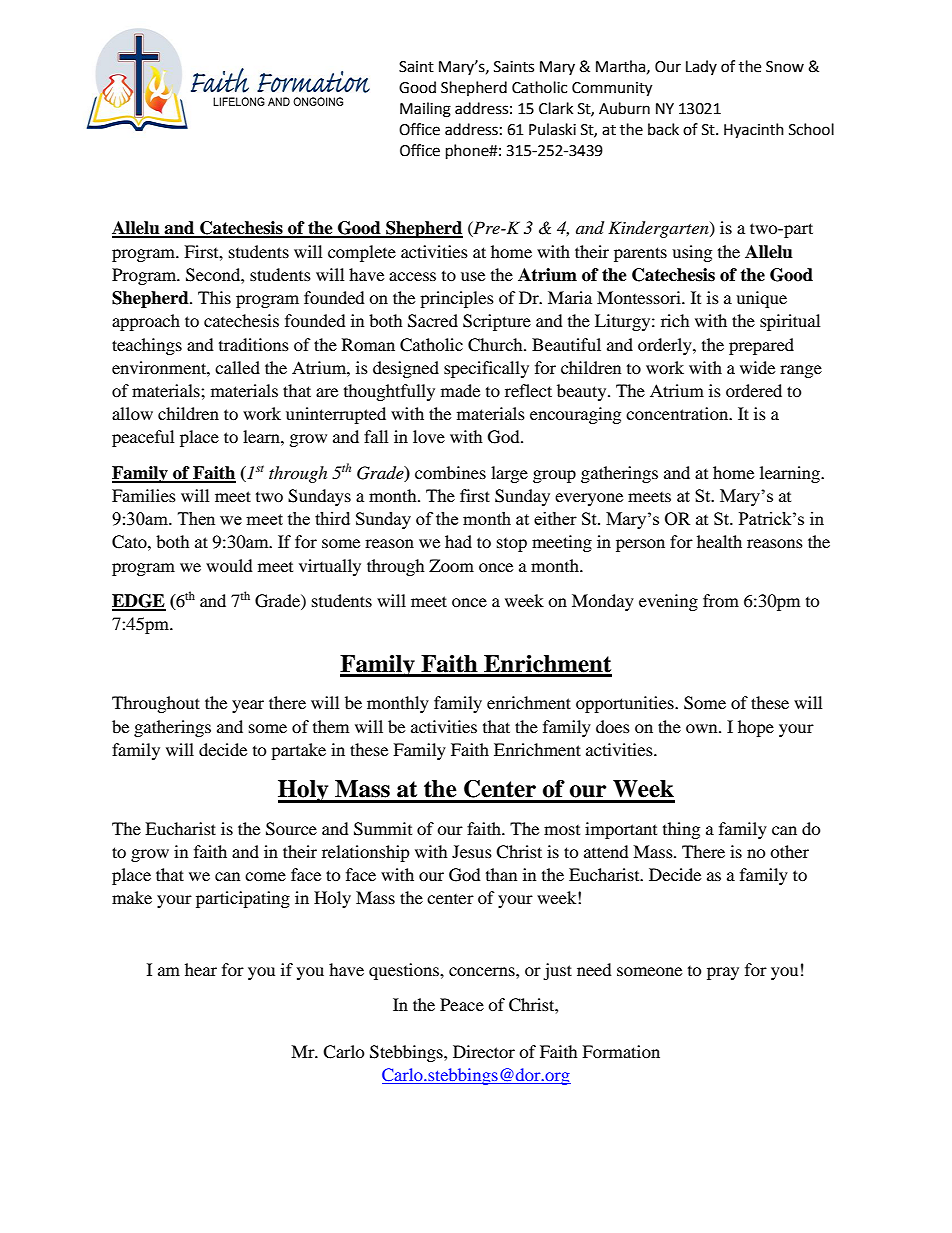 Image resolution: width=952 pixels, height=1233 pixels. Describe the element at coordinates (248, 706) in the screenshot. I see `year` at that location.
